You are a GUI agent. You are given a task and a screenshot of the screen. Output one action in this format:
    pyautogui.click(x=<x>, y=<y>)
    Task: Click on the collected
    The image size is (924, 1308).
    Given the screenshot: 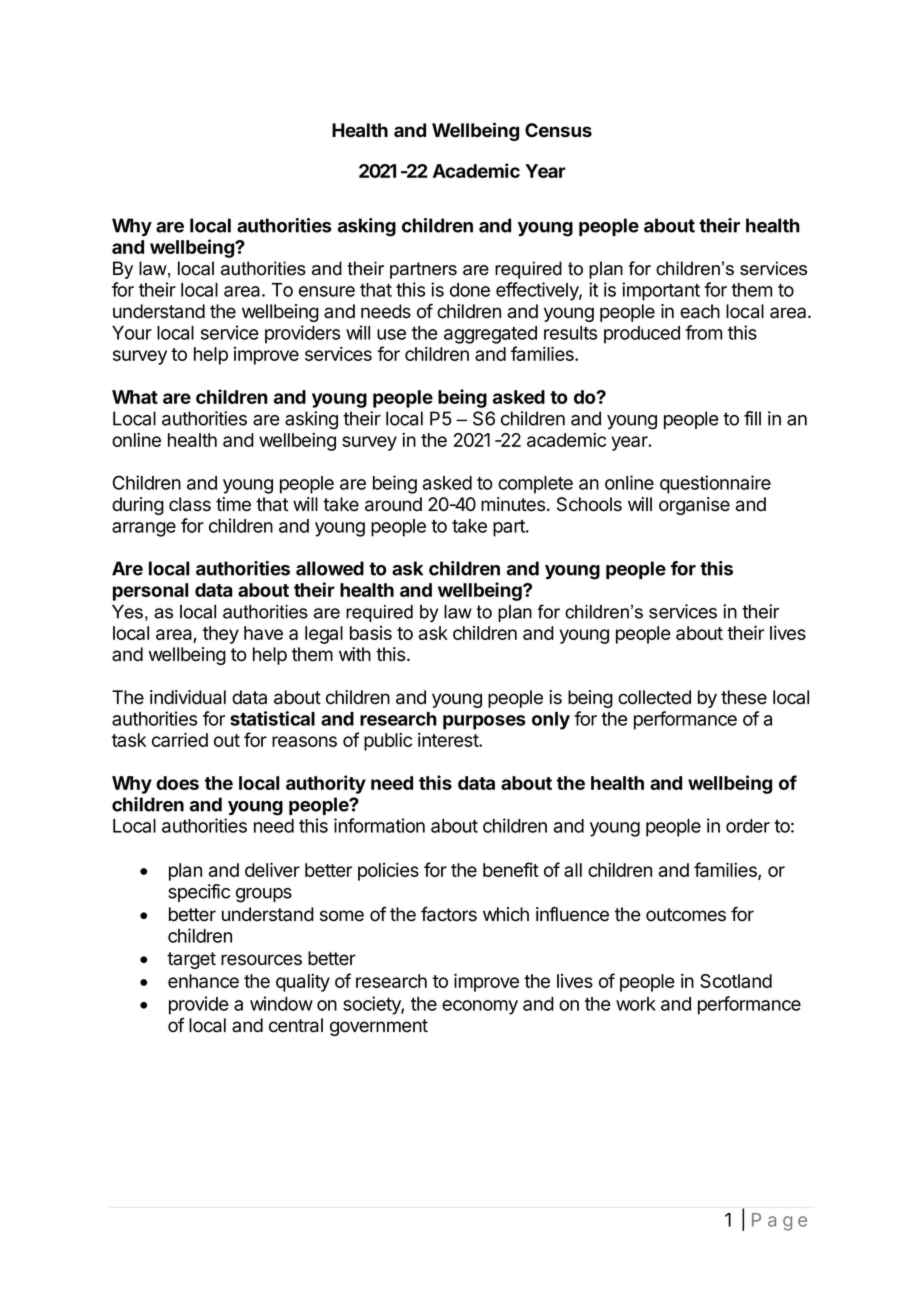 What is the action you would take?
    pyautogui.click(x=654, y=697)
